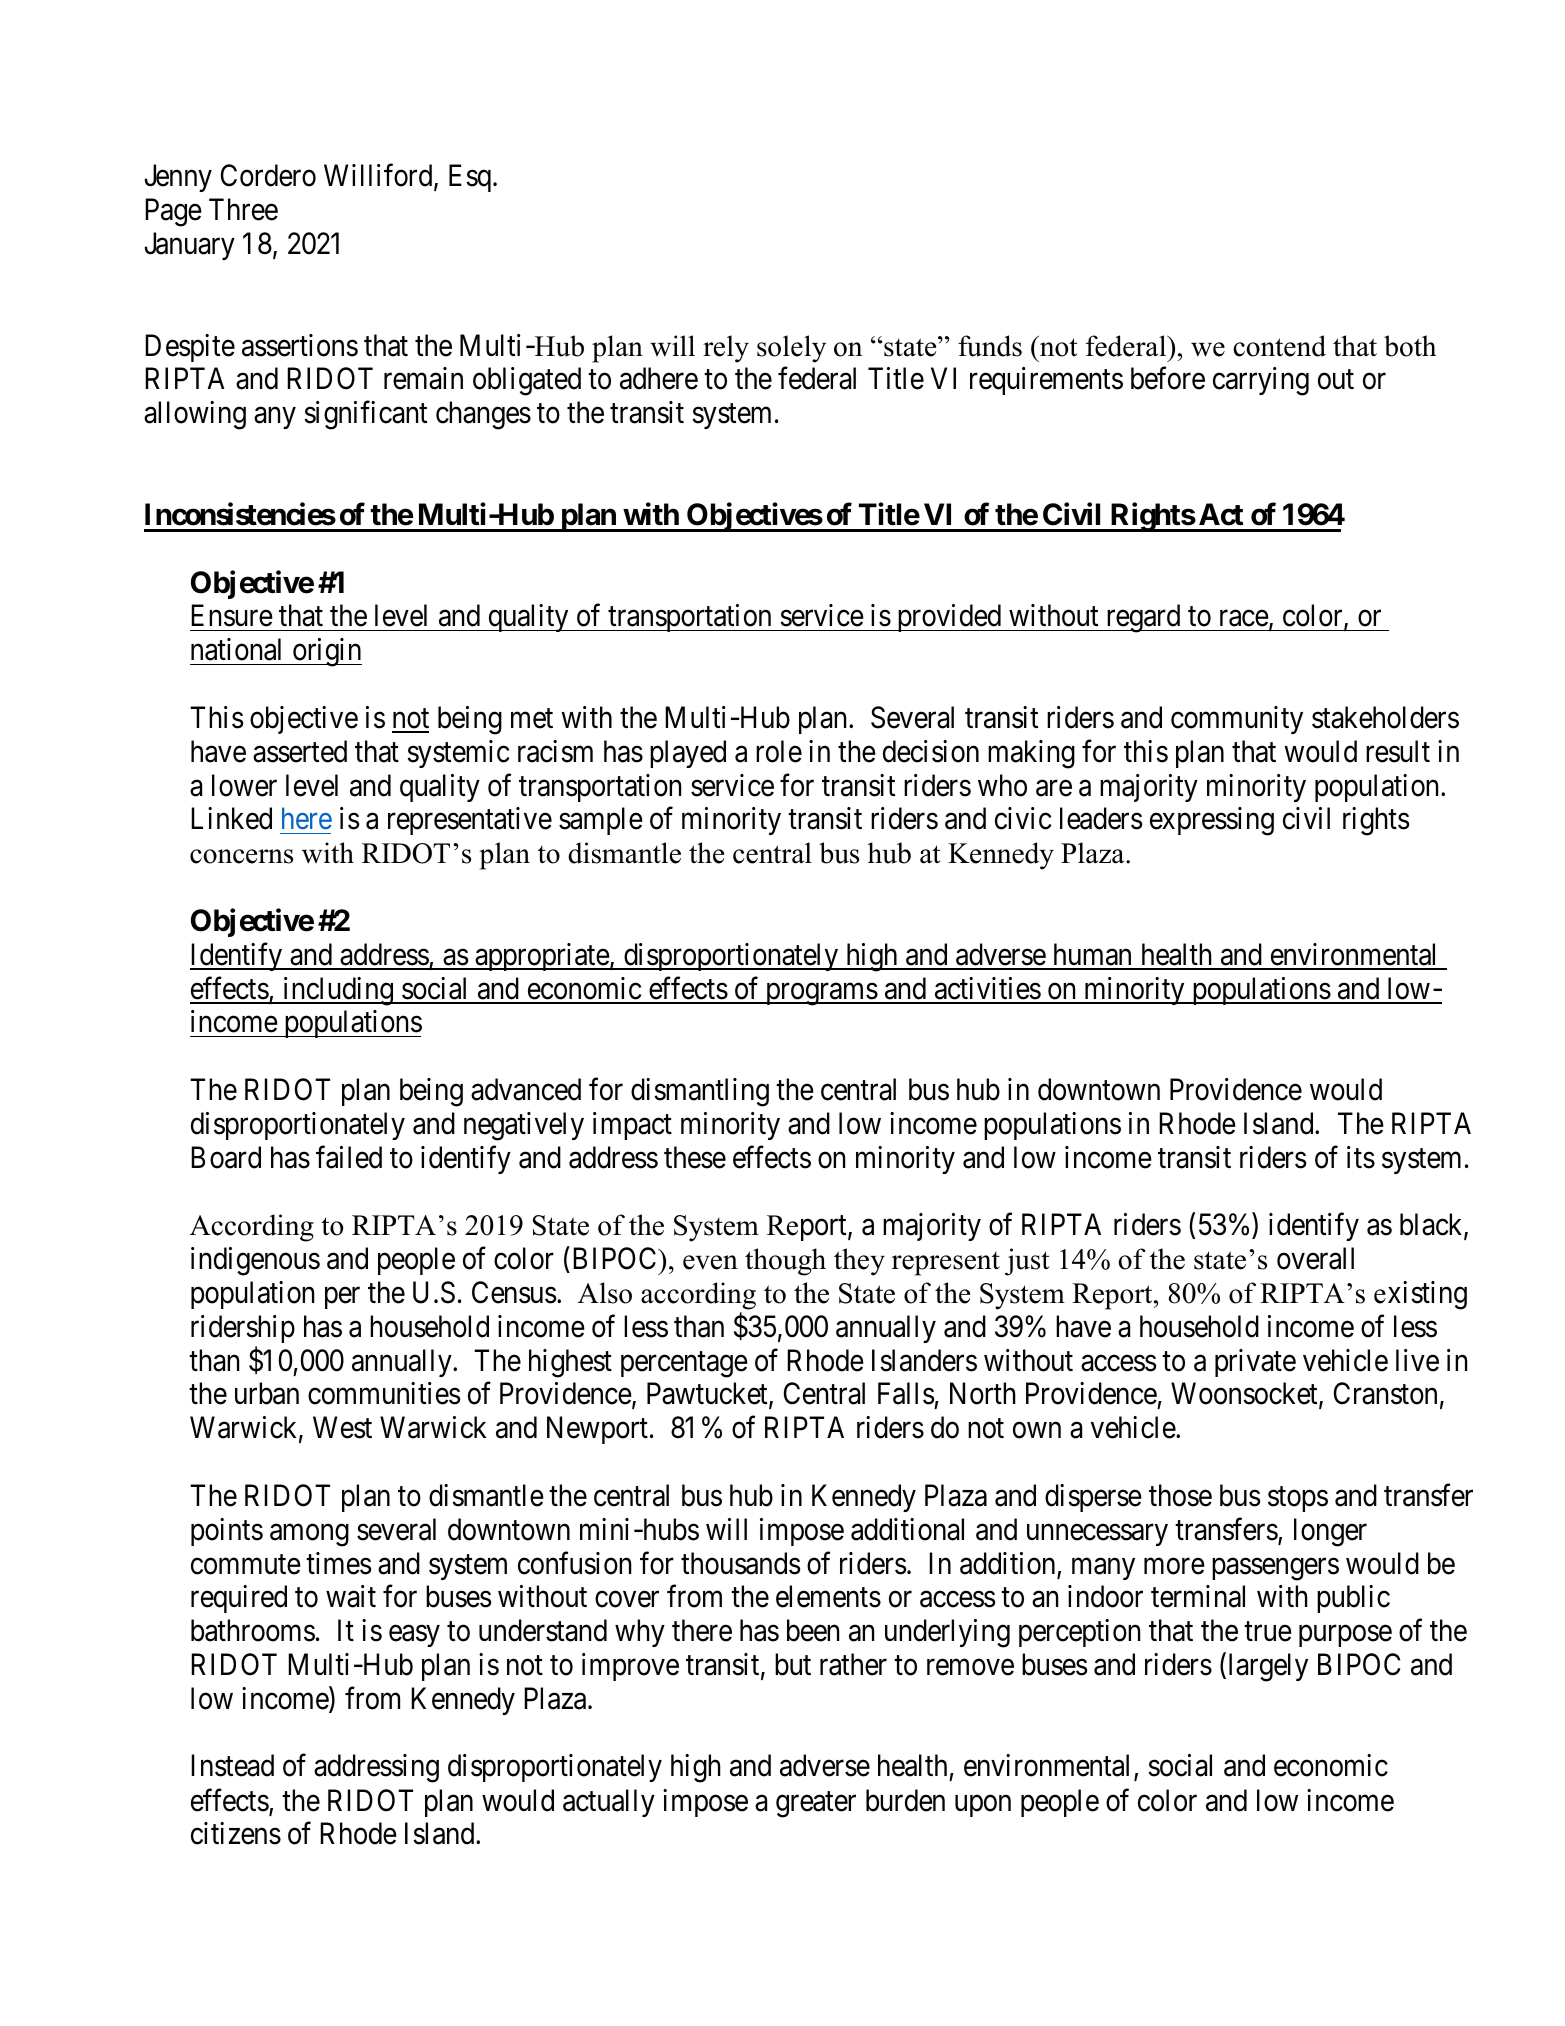  I want to click on community, so click(1237, 720).
